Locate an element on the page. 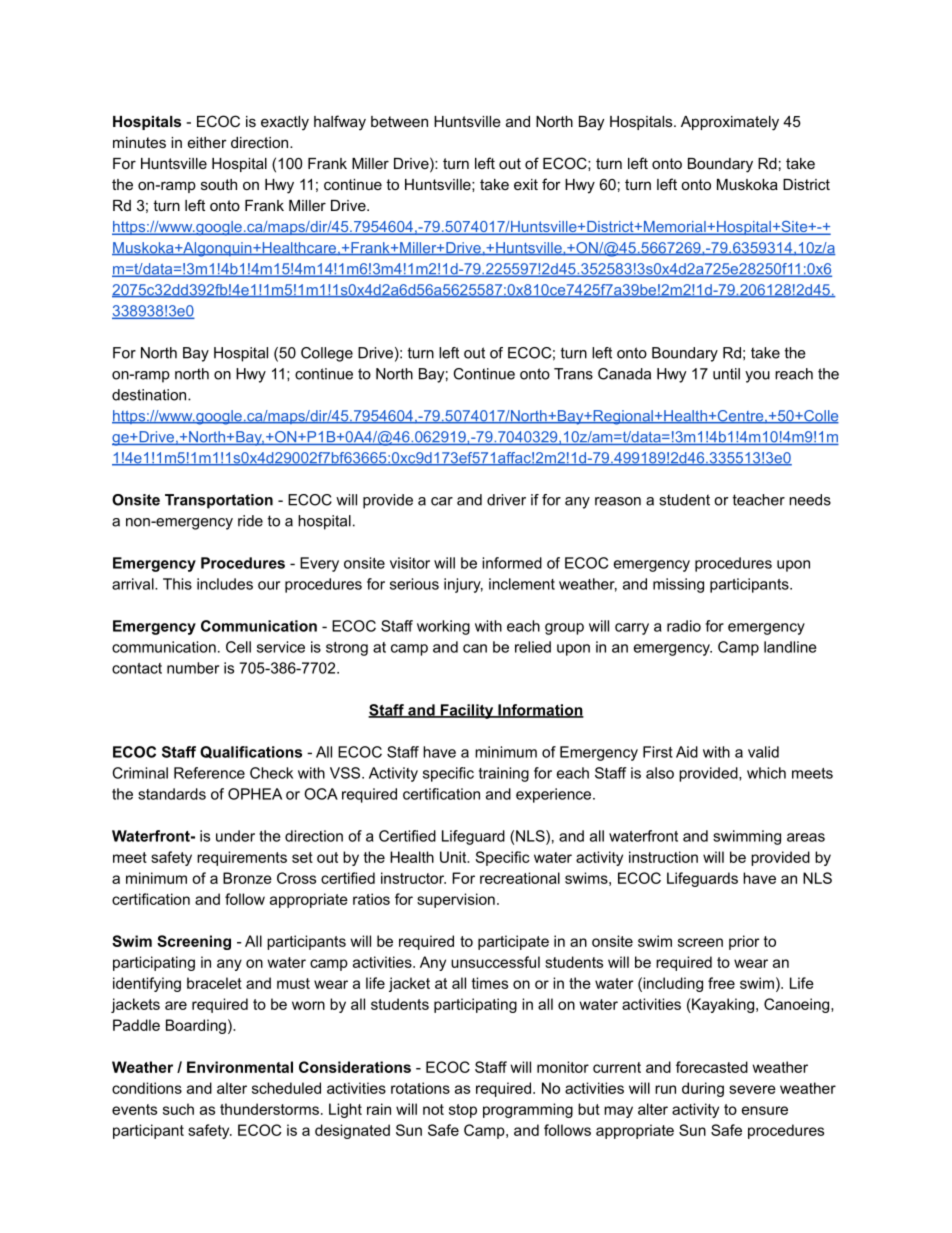 Image resolution: width=952 pixels, height=1233 pixels. ride is located at coordinates (250, 521).
